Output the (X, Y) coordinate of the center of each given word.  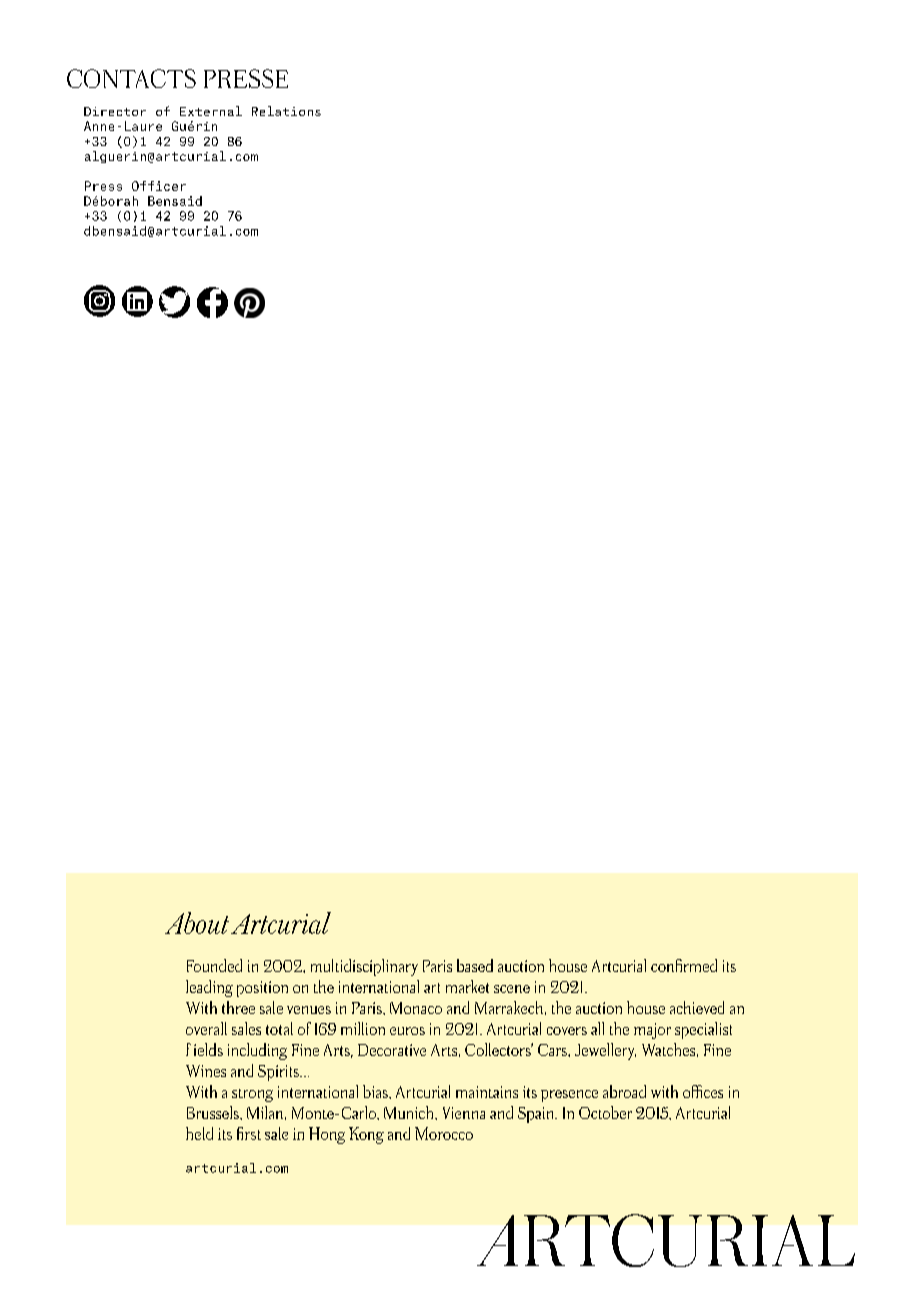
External (211, 111)
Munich (410, 1112)
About (197, 923)
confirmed (684, 965)
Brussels (214, 1112)
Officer (159, 186)
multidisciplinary (364, 967)
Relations (286, 111)
